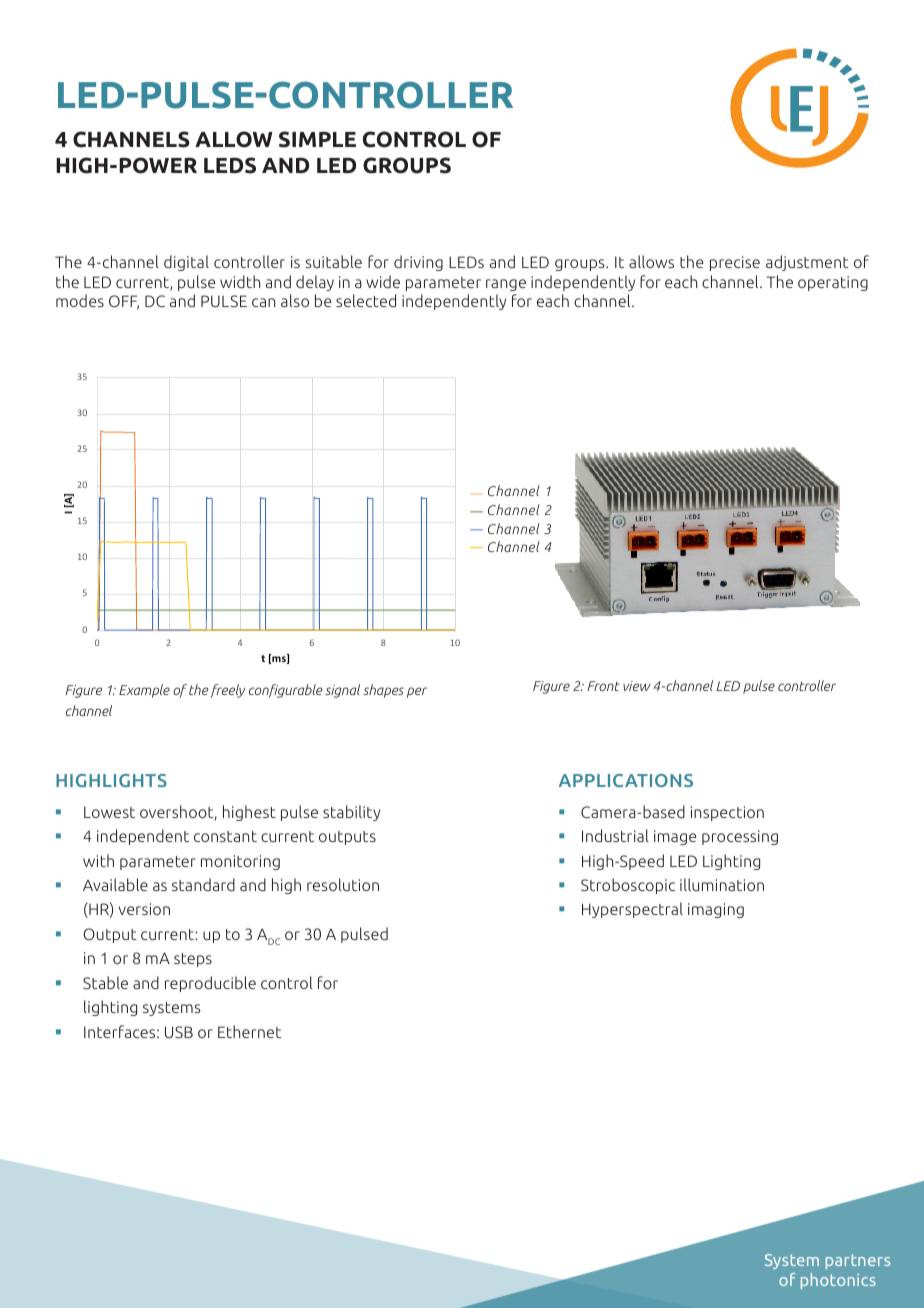  What do you see at coordinates (506, 285) in the screenshot?
I see `range` at bounding box center [506, 285].
